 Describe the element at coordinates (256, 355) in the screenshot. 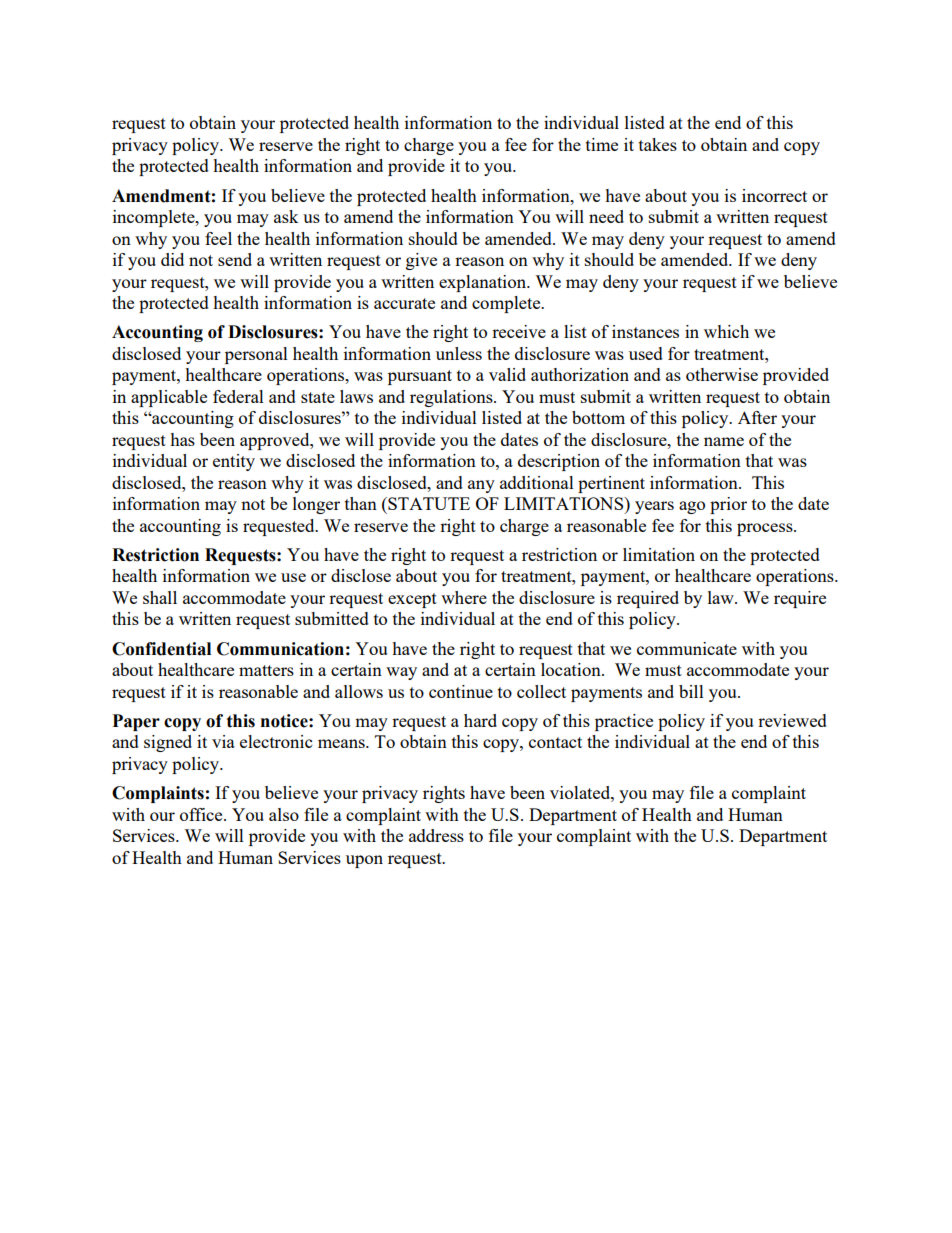

I see `personal` at that location.
